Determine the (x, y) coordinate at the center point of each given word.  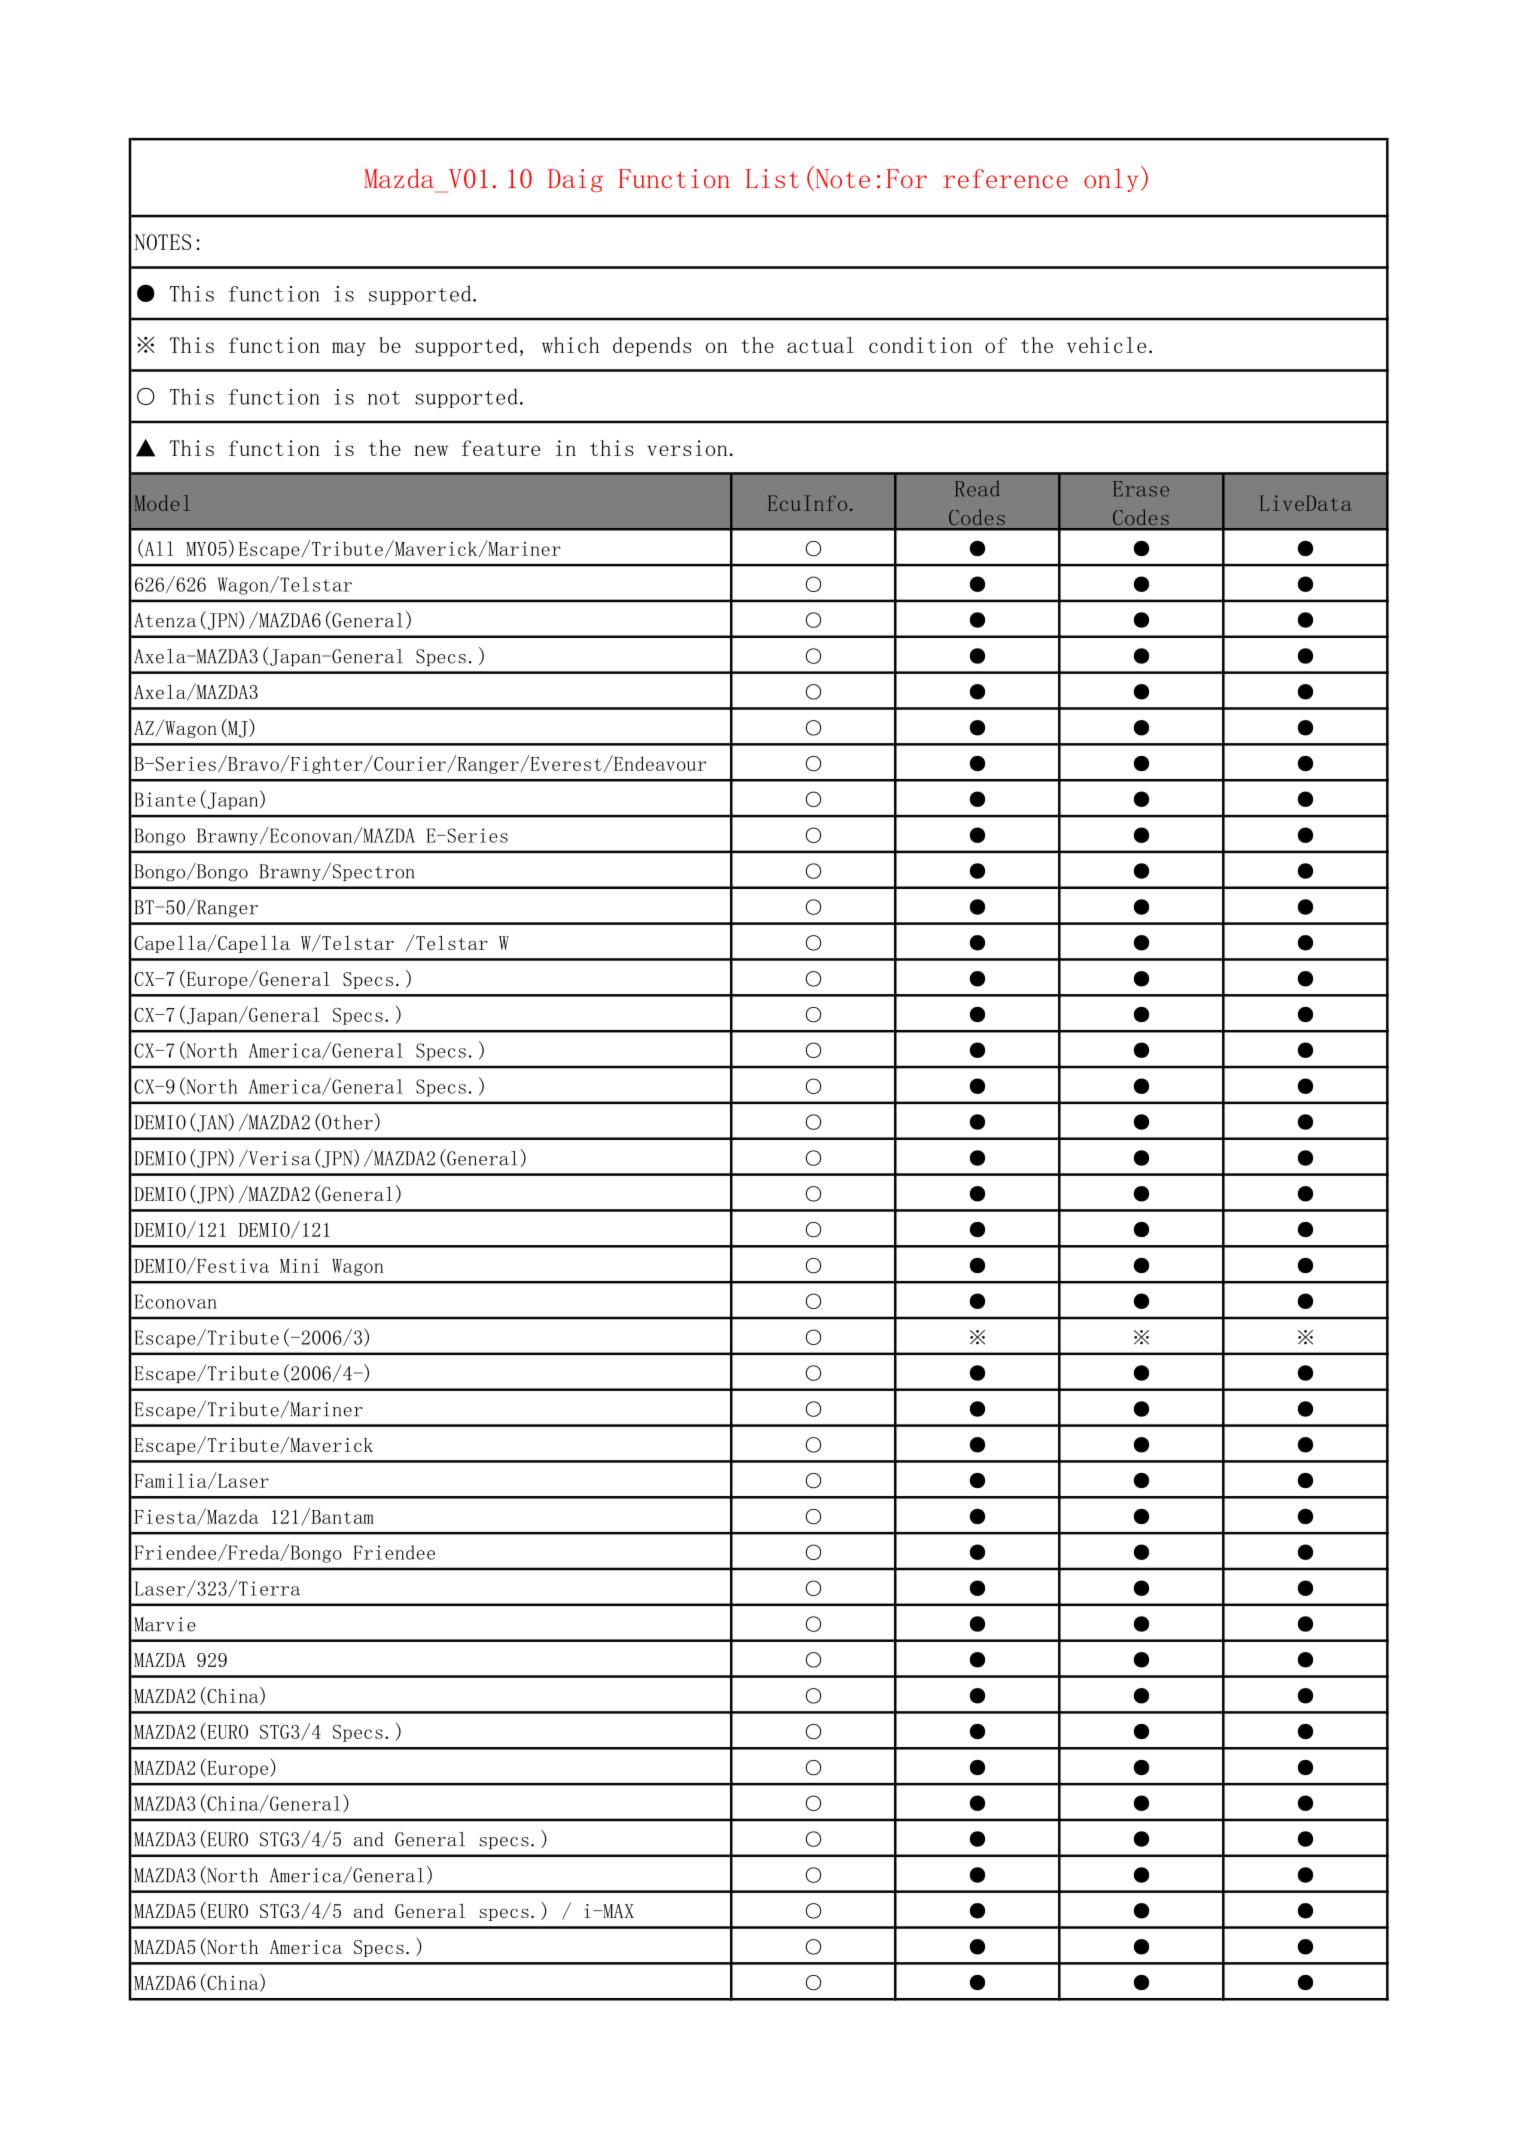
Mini (299, 1266)
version (687, 448)
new (431, 450)
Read (977, 489)
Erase (1141, 489)
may (349, 349)
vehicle (1106, 345)
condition (920, 345)
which (570, 345)
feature (501, 448)
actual (820, 345)
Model (162, 503)
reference (1005, 178)
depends (652, 347)
